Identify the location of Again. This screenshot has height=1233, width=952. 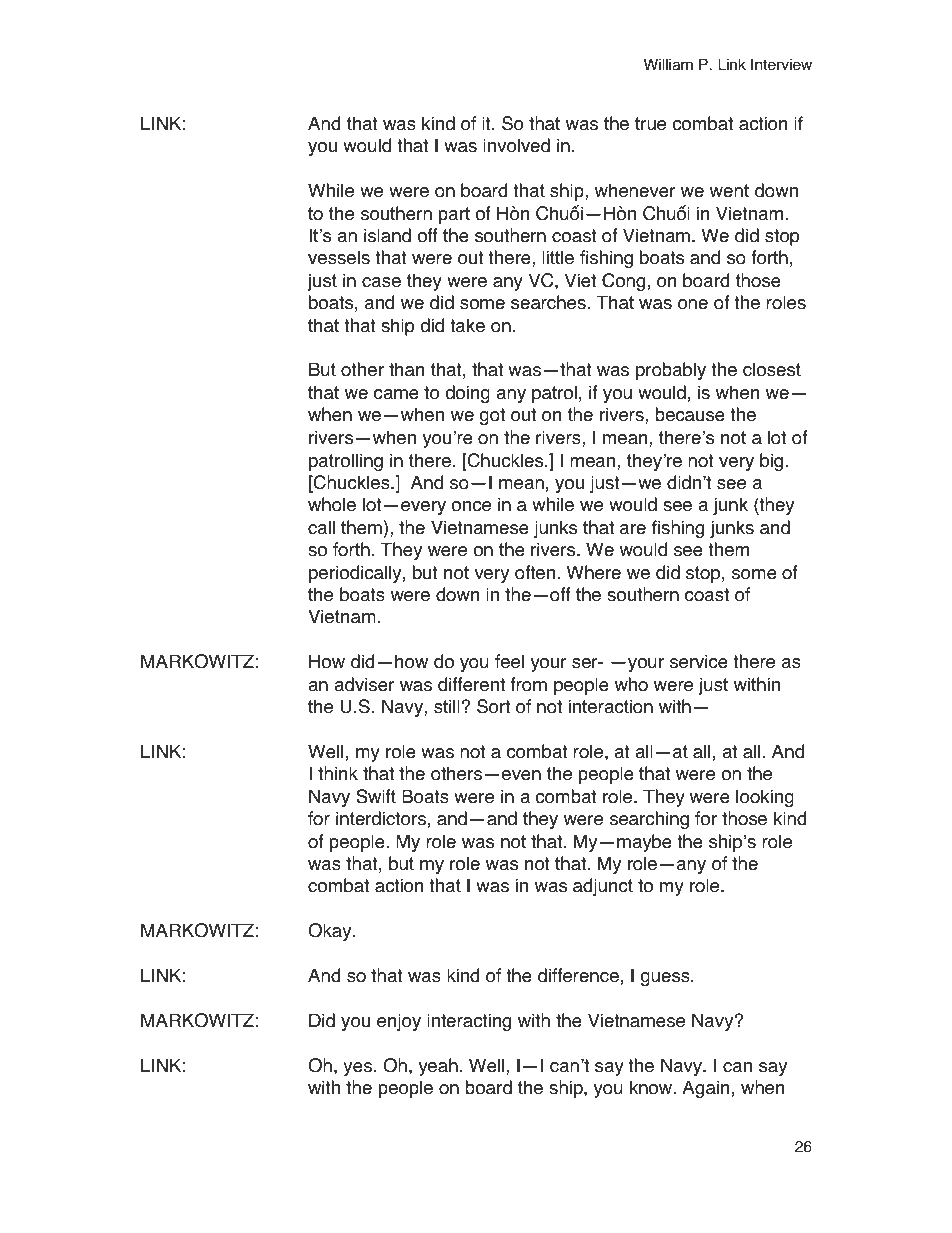
(705, 1089).
